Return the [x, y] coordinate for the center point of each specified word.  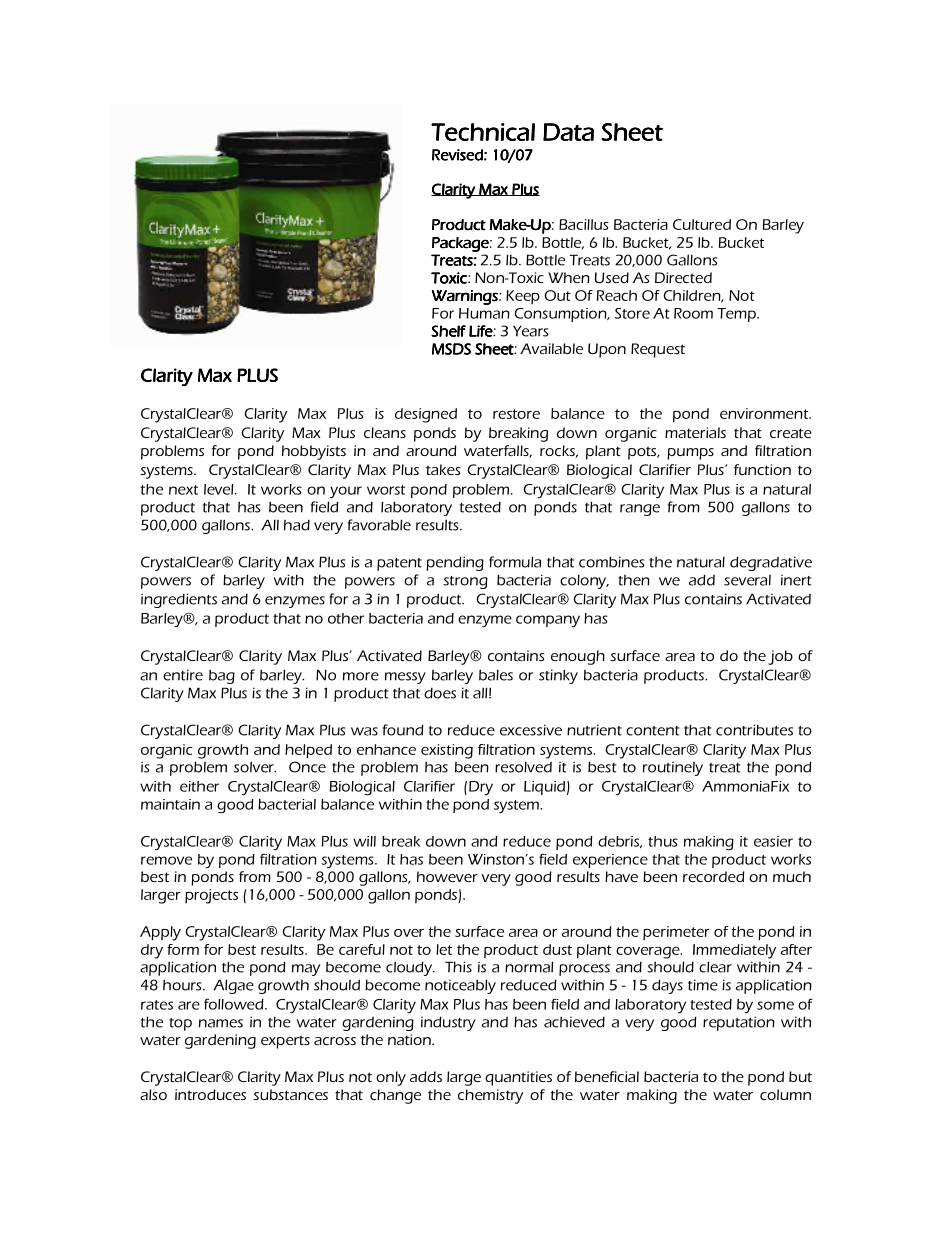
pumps [690, 454]
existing [447, 751]
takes [443, 469]
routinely [673, 768]
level [220, 489]
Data [568, 132]
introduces [210, 1094]
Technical [483, 132]
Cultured [702, 224]
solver [255, 767]
